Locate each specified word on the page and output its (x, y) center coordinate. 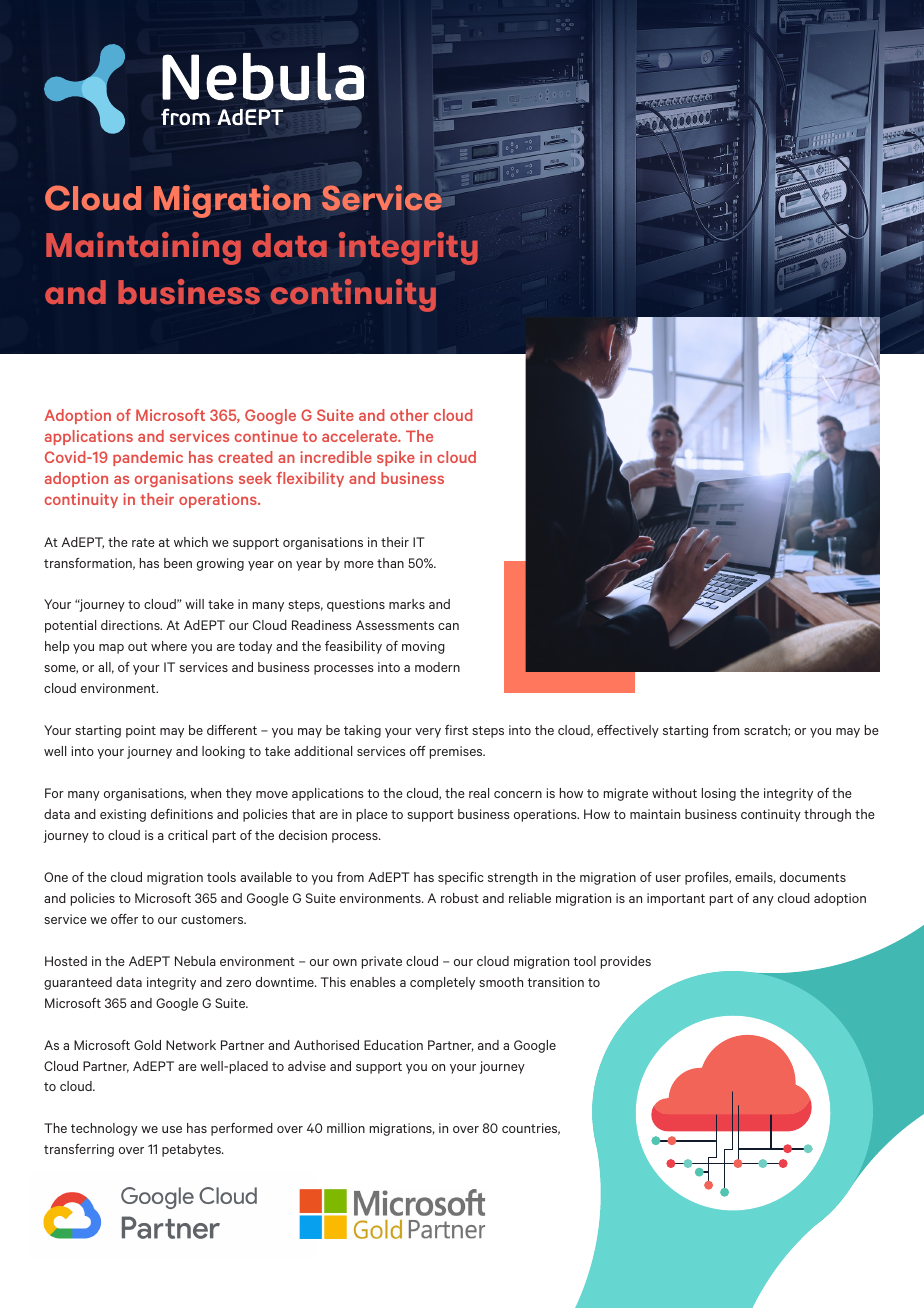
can (448, 626)
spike (396, 458)
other (409, 415)
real (479, 793)
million (346, 1128)
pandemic (148, 458)
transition (555, 982)
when (205, 793)
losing (719, 794)
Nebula (195, 961)
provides (626, 962)
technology (104, 1129)
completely (442, 983)
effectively (628, 731)
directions (131, 625)
